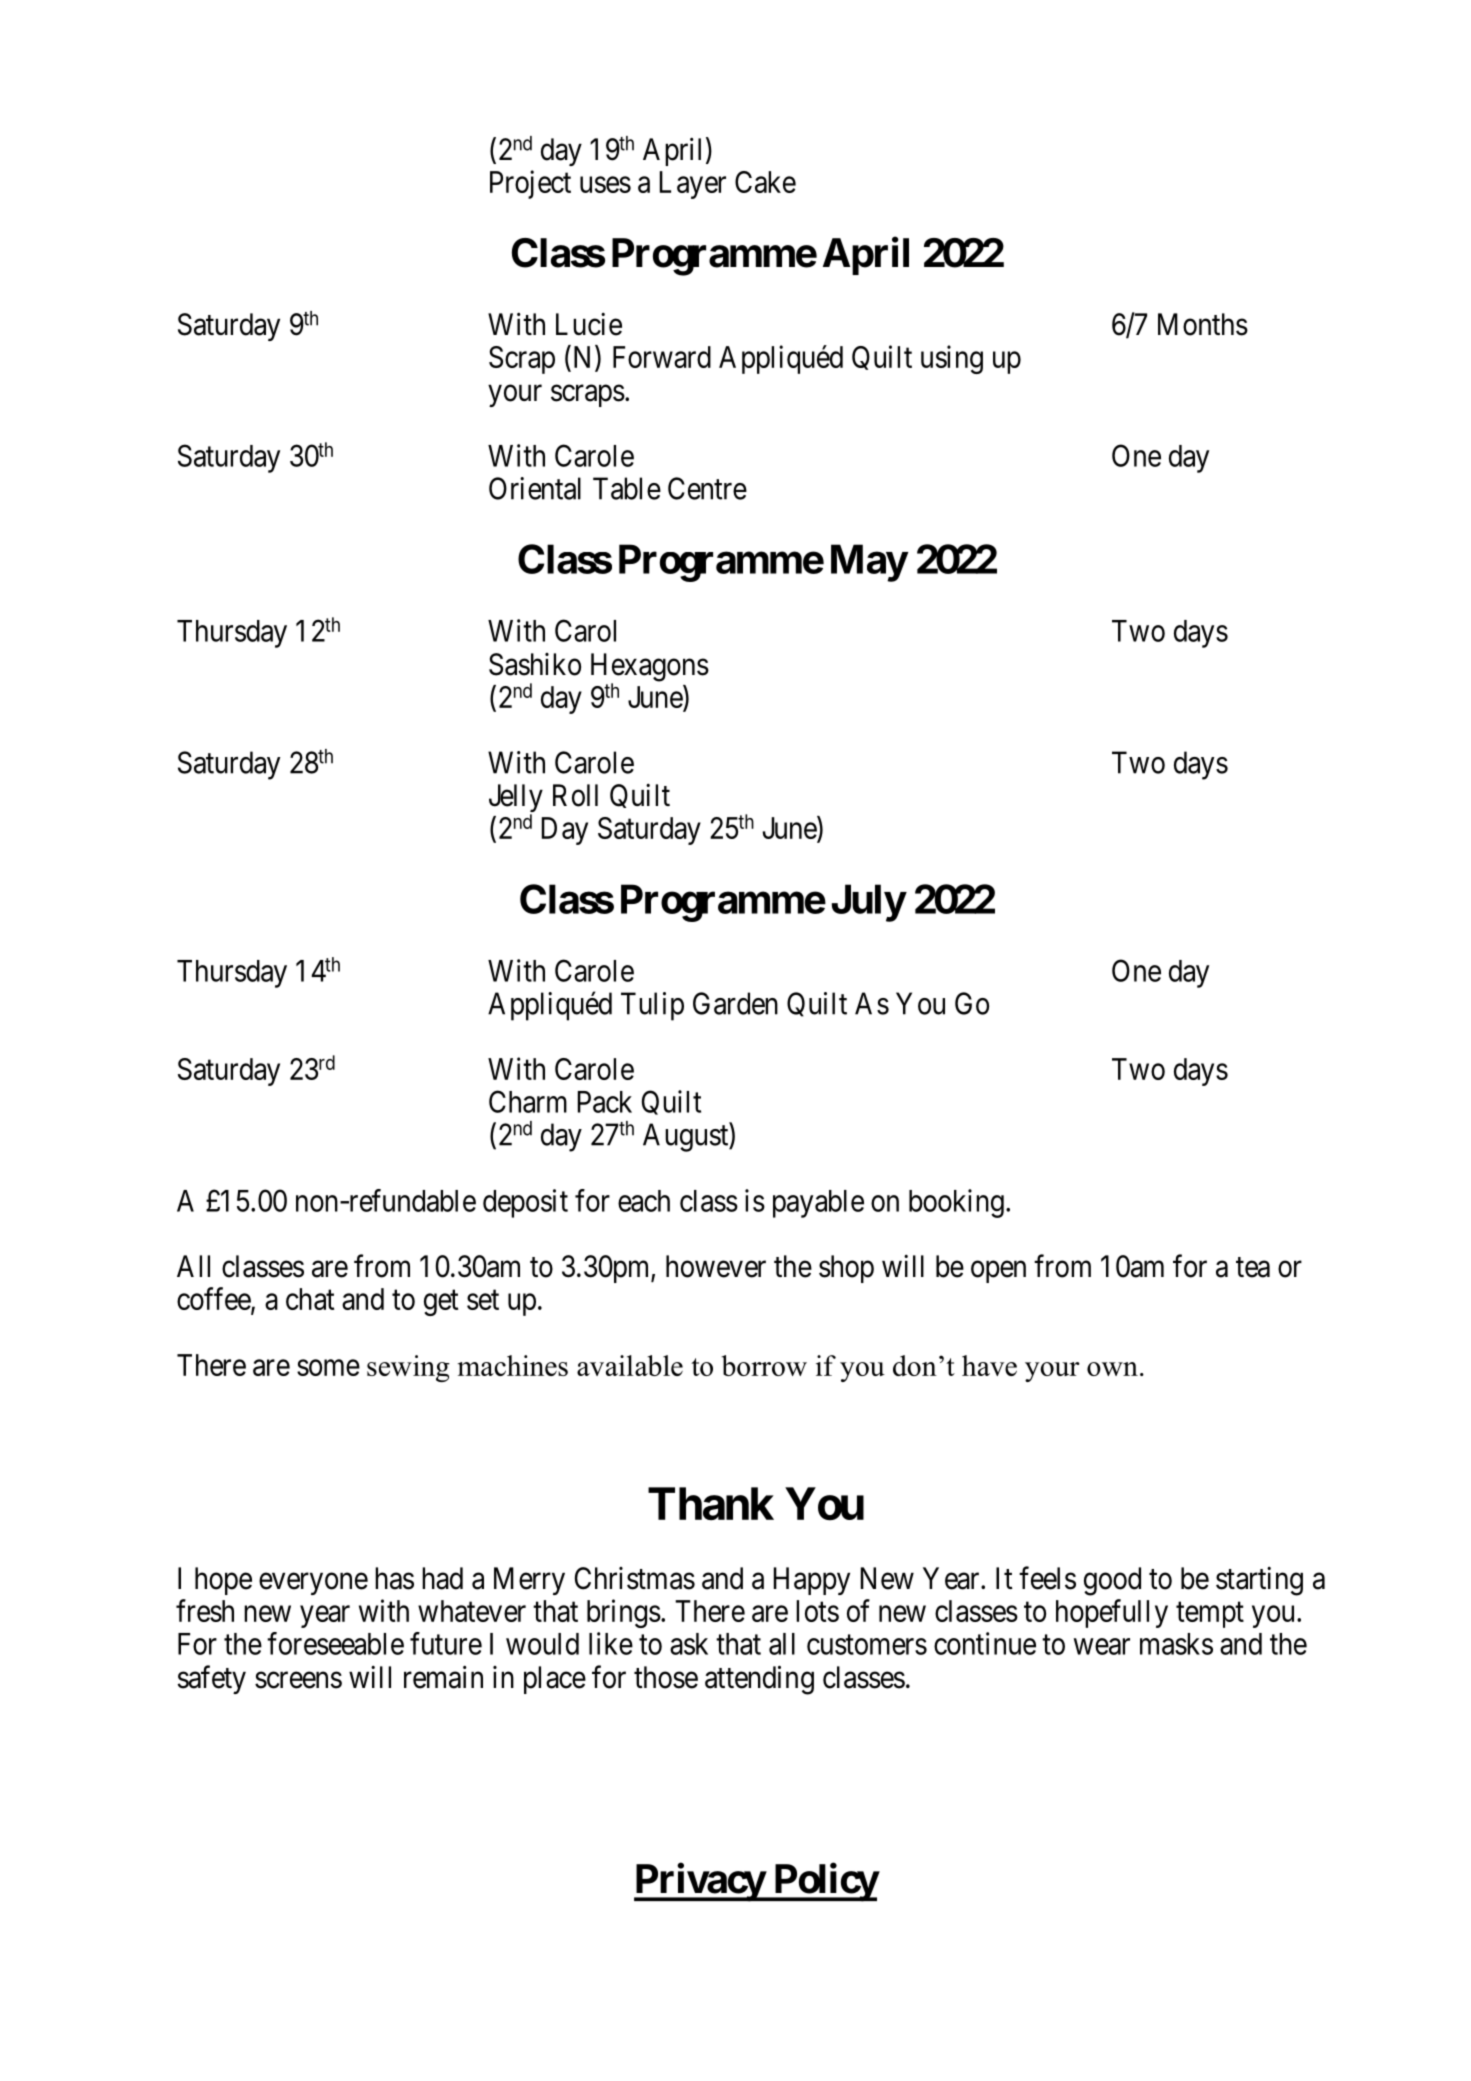 The image size is (1471, 2081). Describe the element at coordinates (693, 185) in the screenshot. I see `Layer` at that location.
